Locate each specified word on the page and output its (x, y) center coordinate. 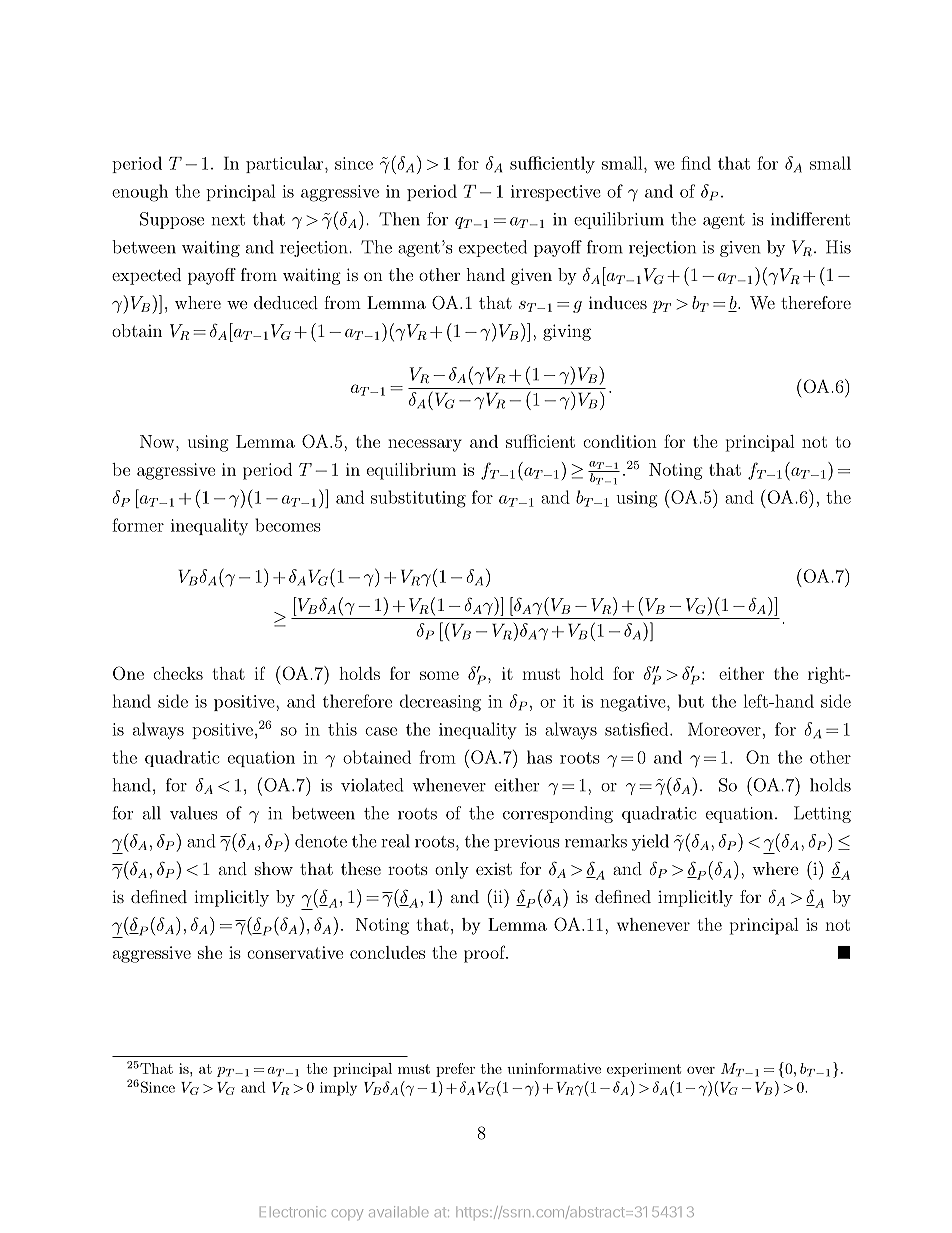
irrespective (556, 193)
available (398, 1211)
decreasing (440, 703)
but (691, 701)
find (696, 163)
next (228, 220)
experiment (644, 1070)
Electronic (293, 1211)
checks (178, 673)
